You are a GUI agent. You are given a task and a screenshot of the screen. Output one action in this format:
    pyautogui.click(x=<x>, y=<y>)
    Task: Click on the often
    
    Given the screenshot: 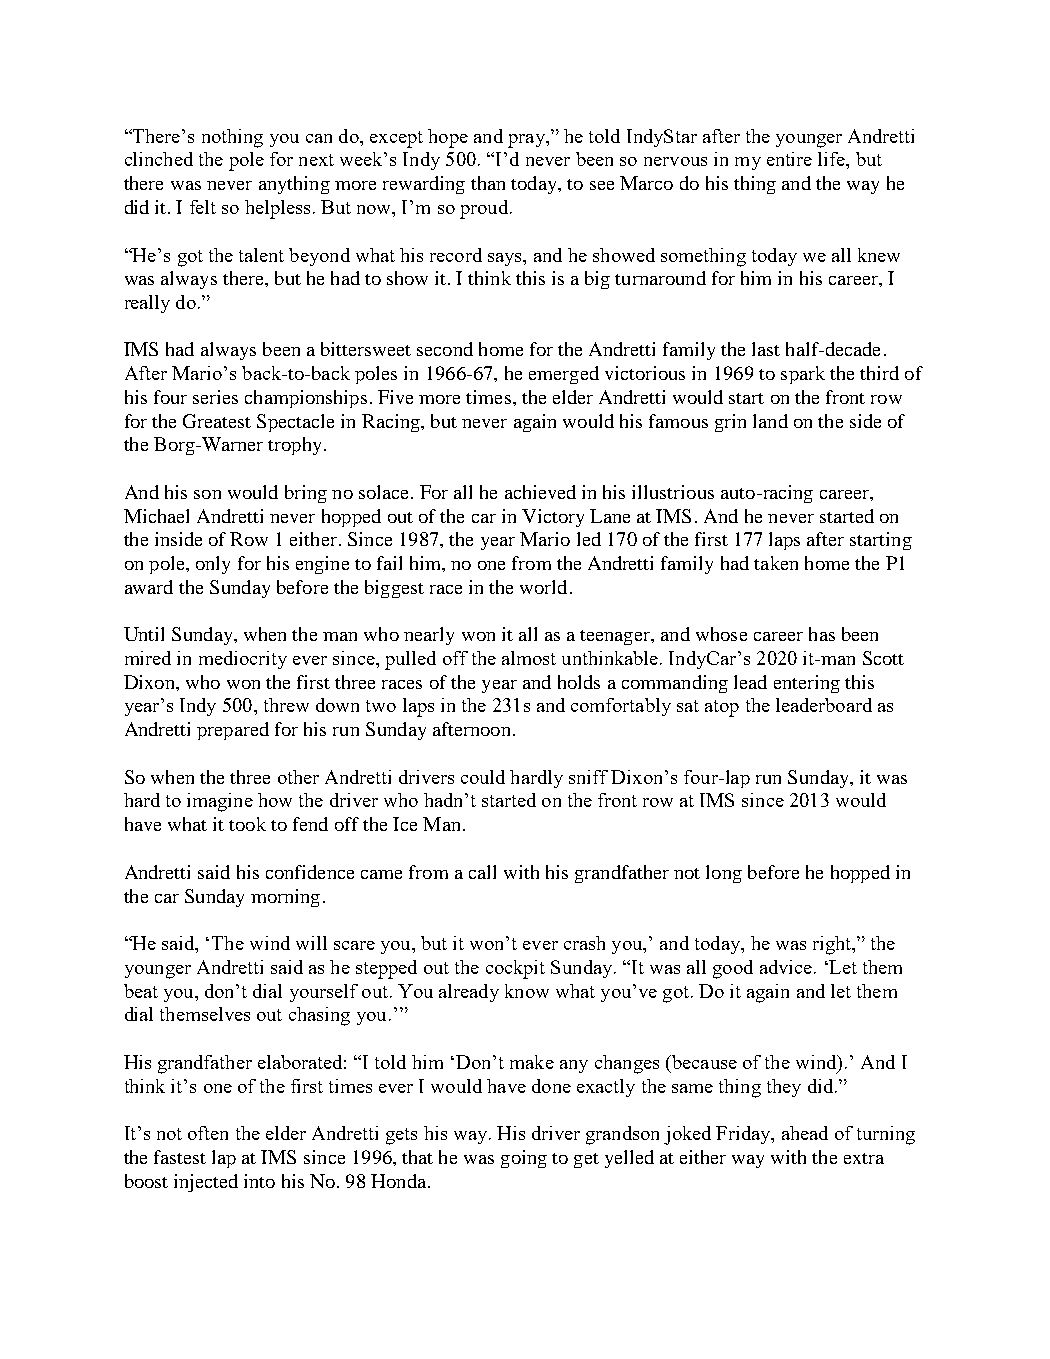 What is the action you would take?
    pyautogui.click(x=208, y=1133)
